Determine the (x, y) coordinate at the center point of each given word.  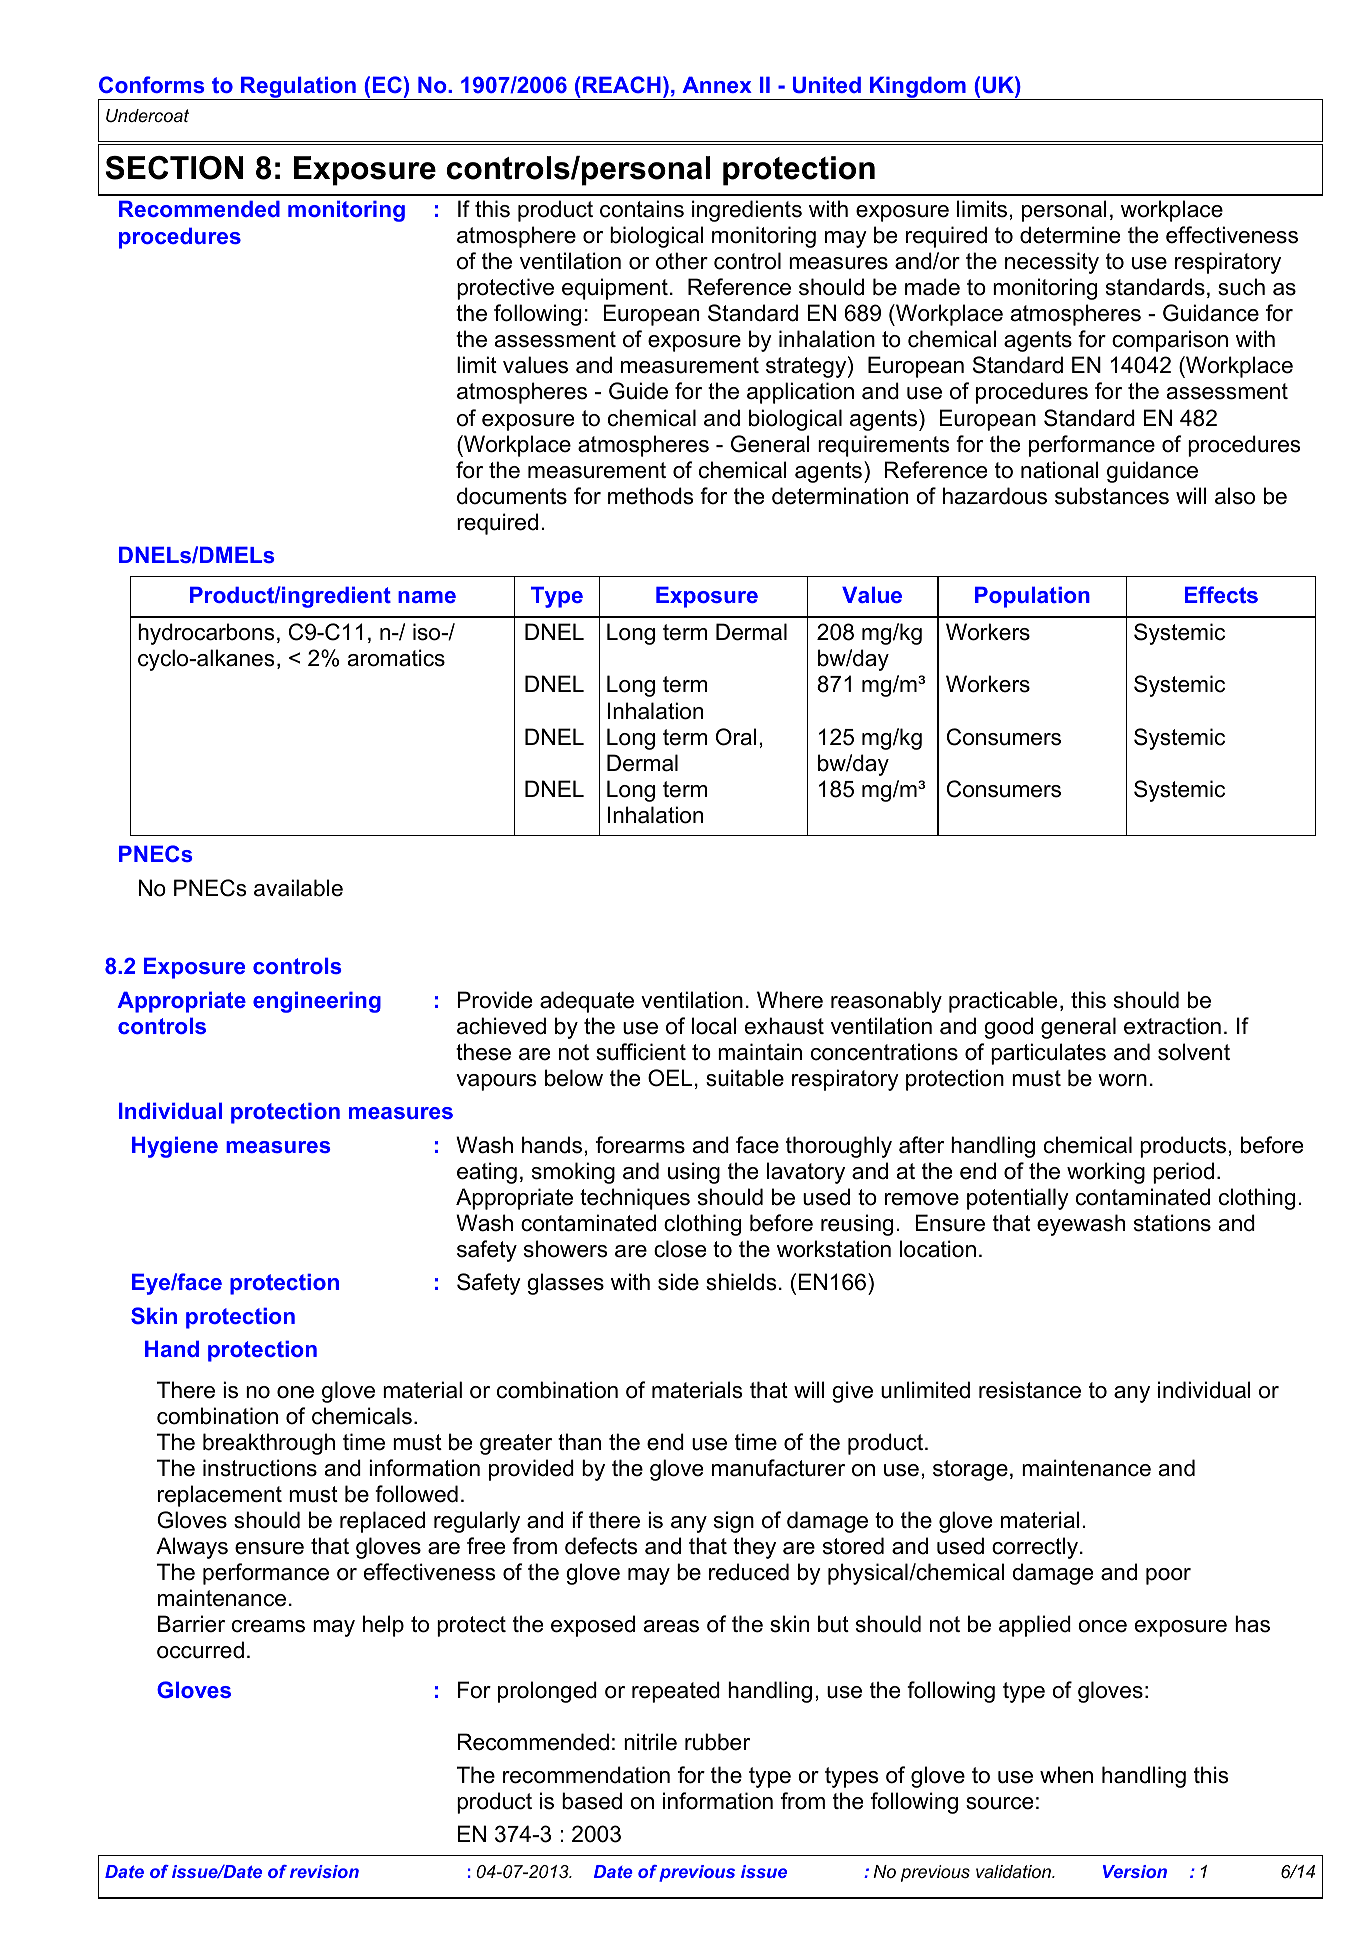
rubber (717, 1742)
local (714, 1026)
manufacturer (778, 1468)
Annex (717, 85)
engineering (317, 1002)
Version (1135, 1871)
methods (651, 496)
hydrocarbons (206, 634)
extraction (1172, 1026)
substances (1112, 496)
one (295, 1392)
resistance (1030, 1390)
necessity (1052, 263)
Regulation (298, 88)
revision (324, 1871)
